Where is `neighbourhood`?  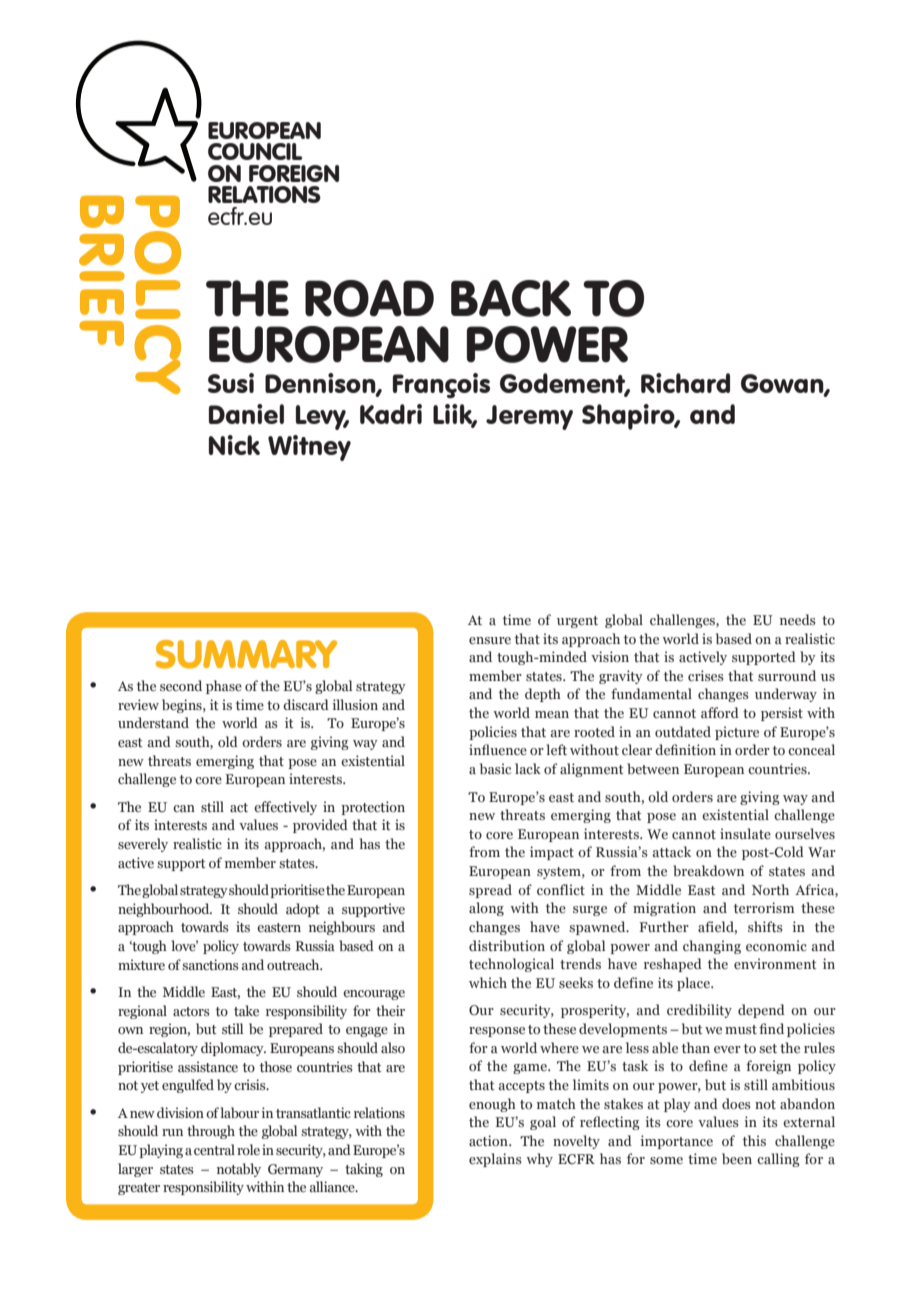
neighbourhood is located at coordinates (165, 910).
